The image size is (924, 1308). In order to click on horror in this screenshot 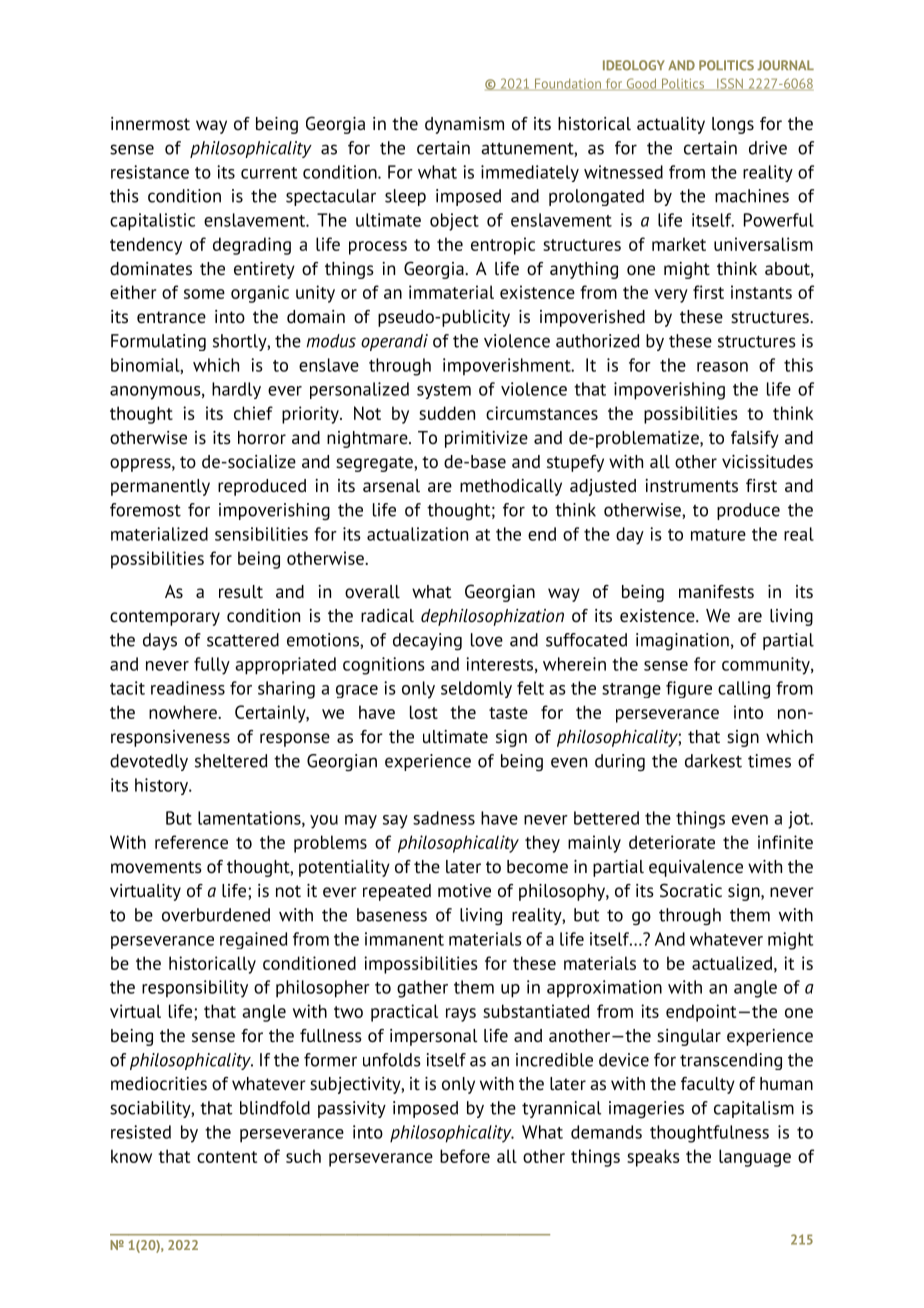, I will do `click(262, 438)`.
